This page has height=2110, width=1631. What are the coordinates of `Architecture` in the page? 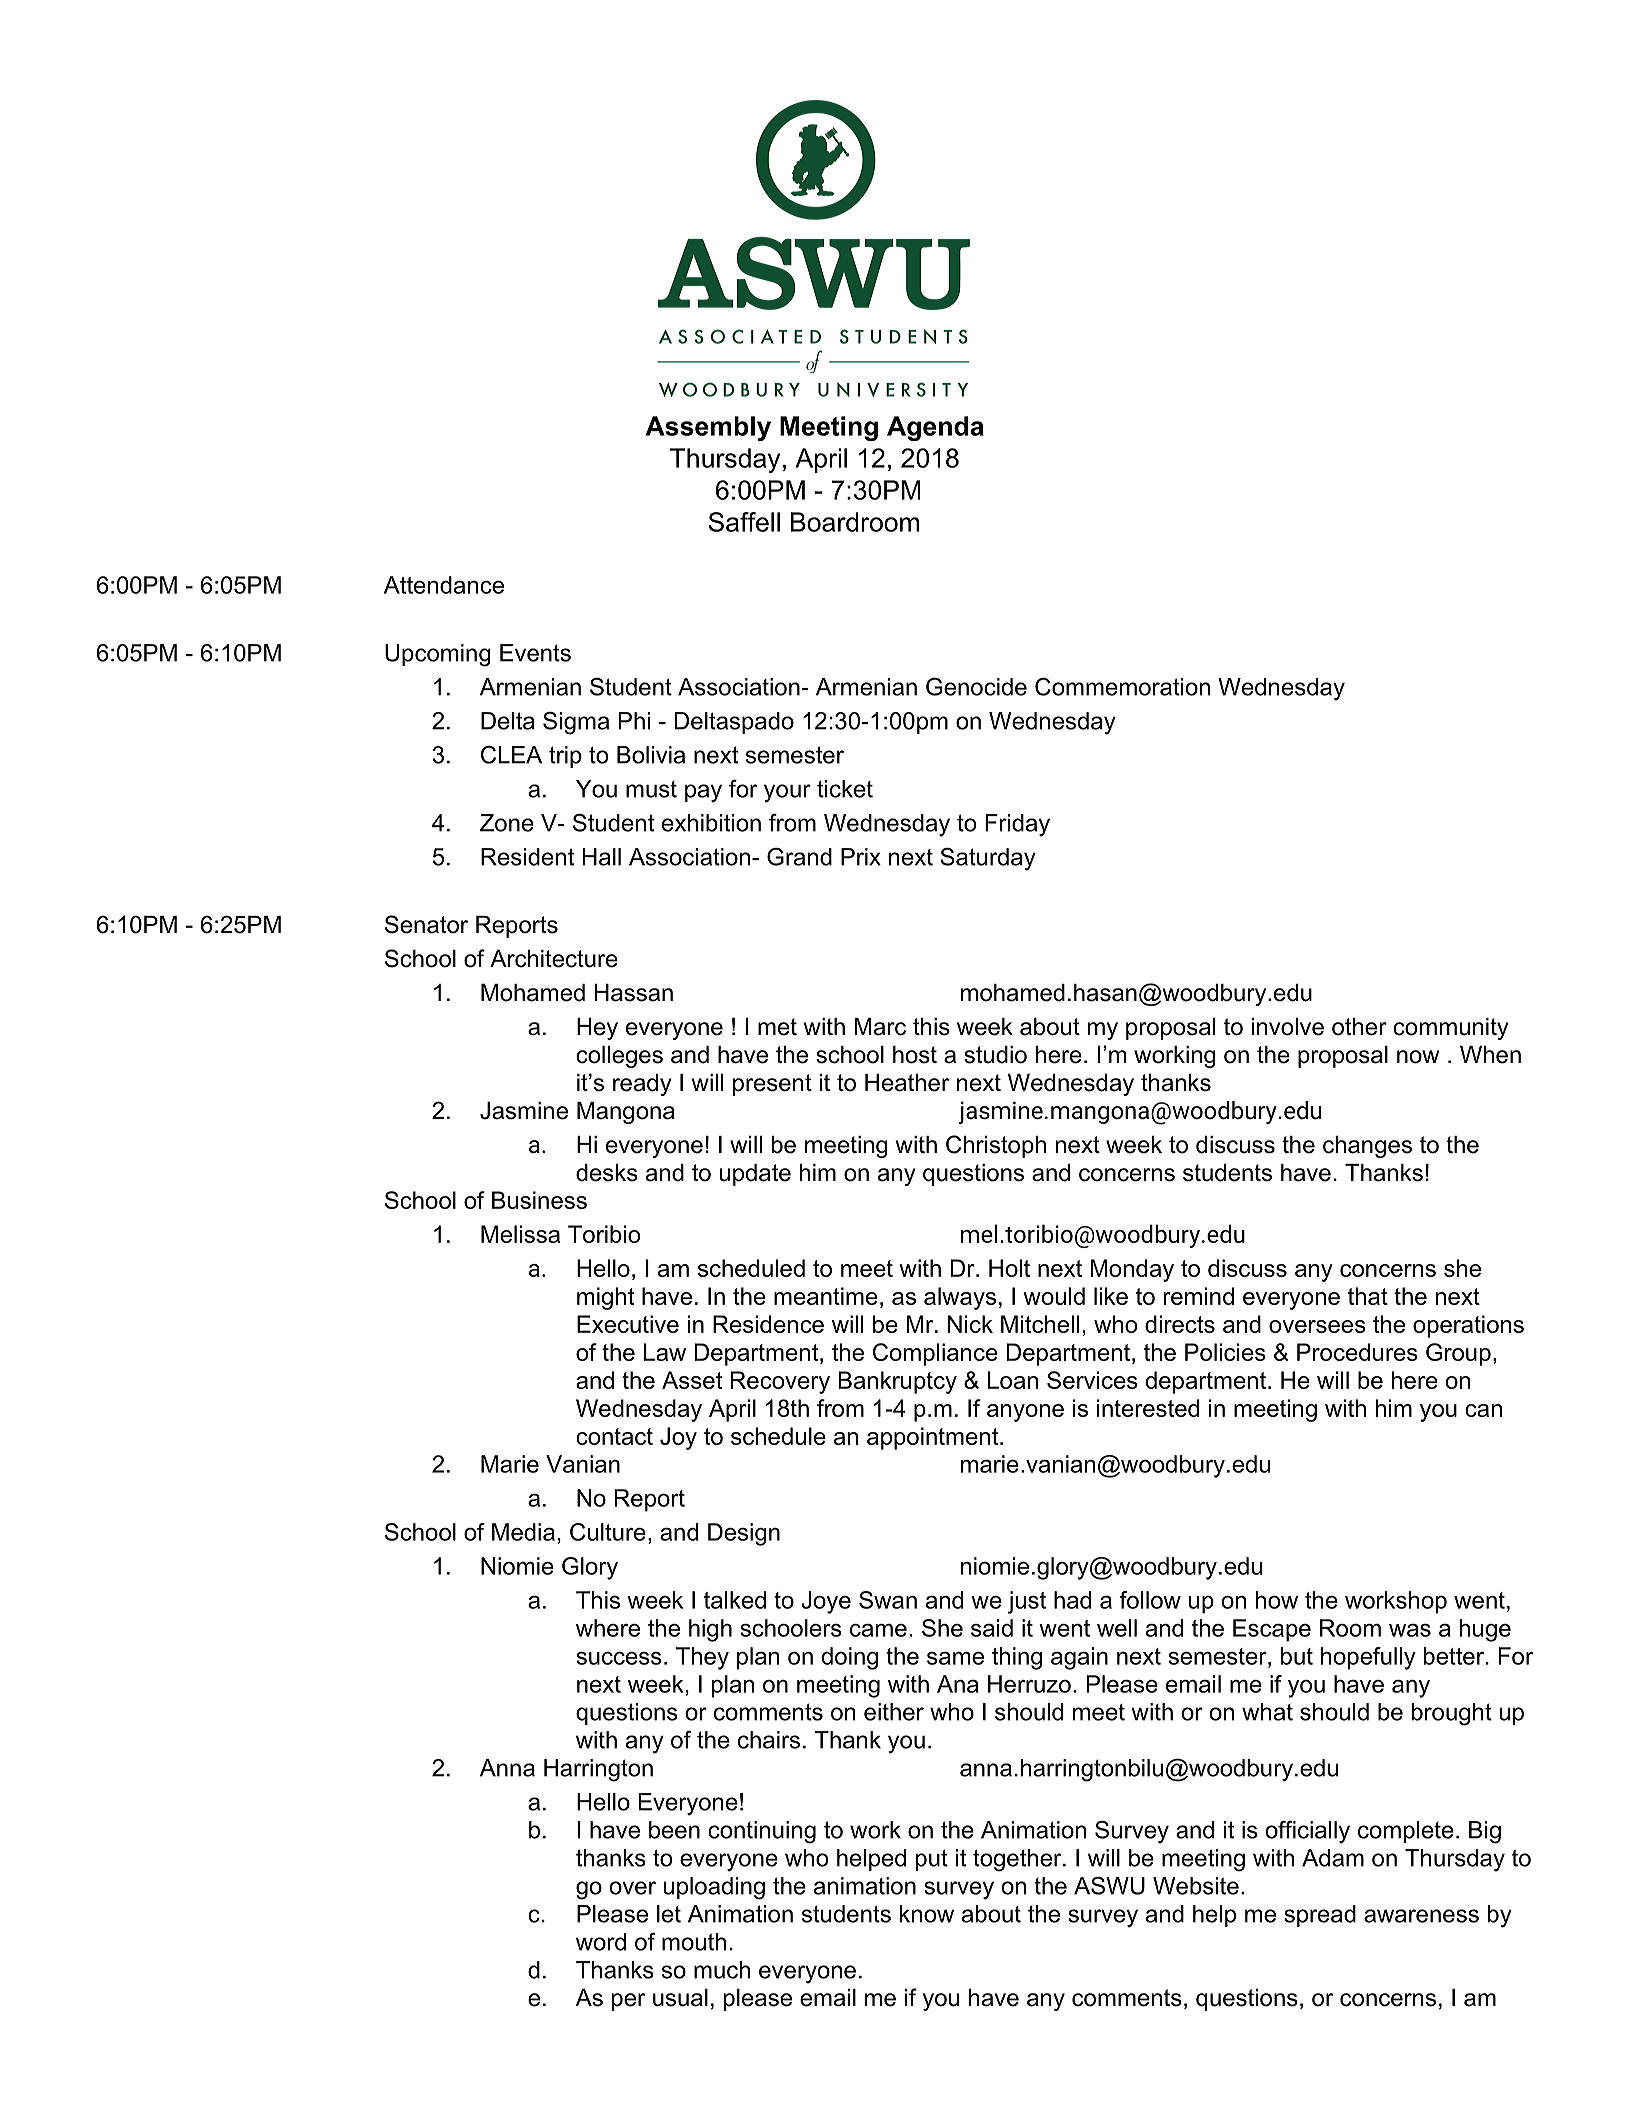 It's located at (554, 959).
